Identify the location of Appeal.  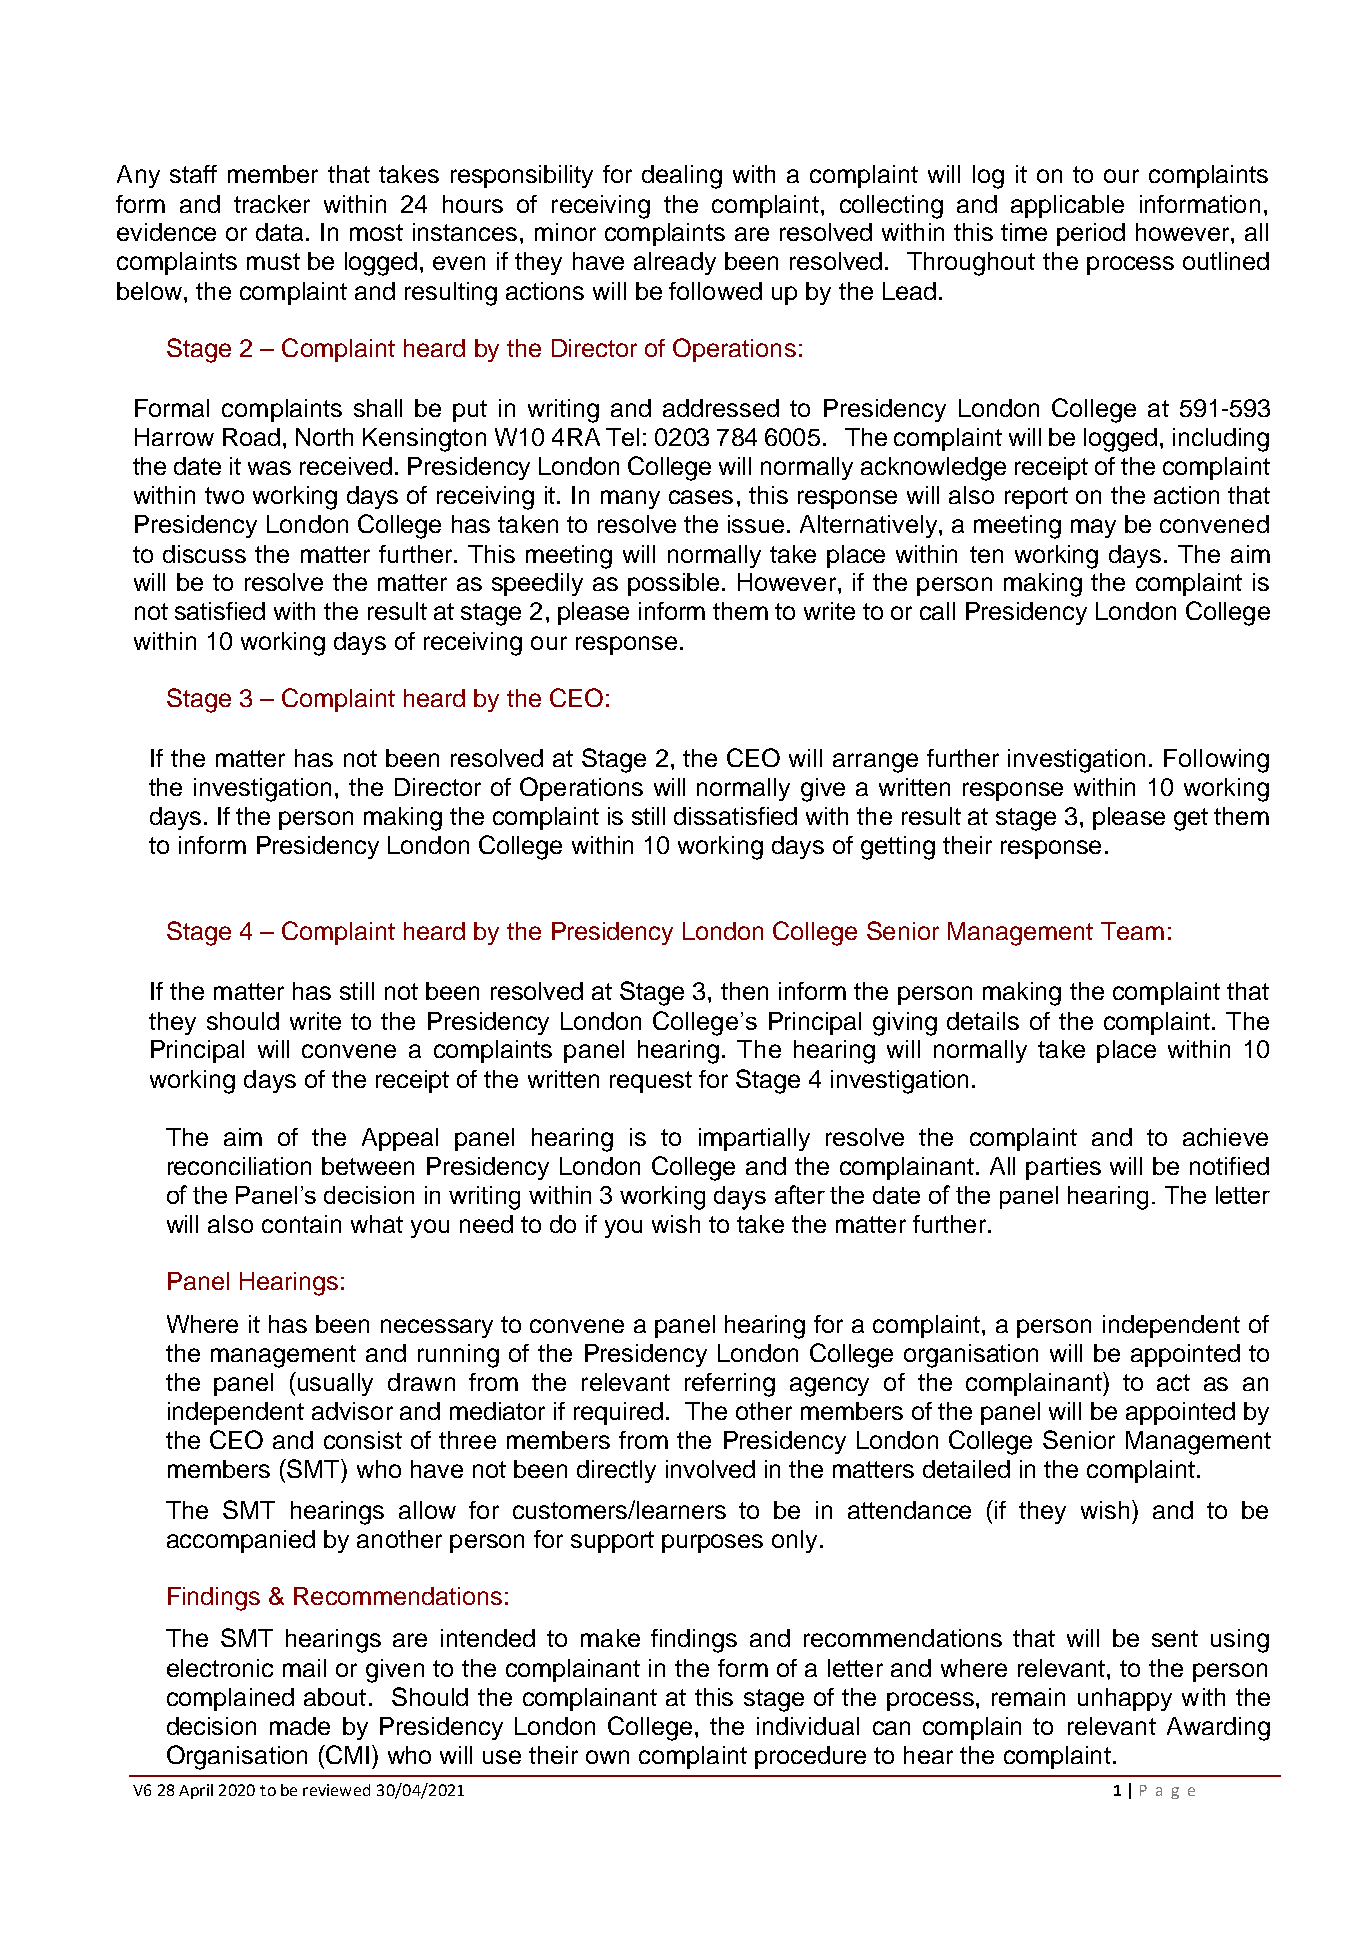
(400, 1139).
